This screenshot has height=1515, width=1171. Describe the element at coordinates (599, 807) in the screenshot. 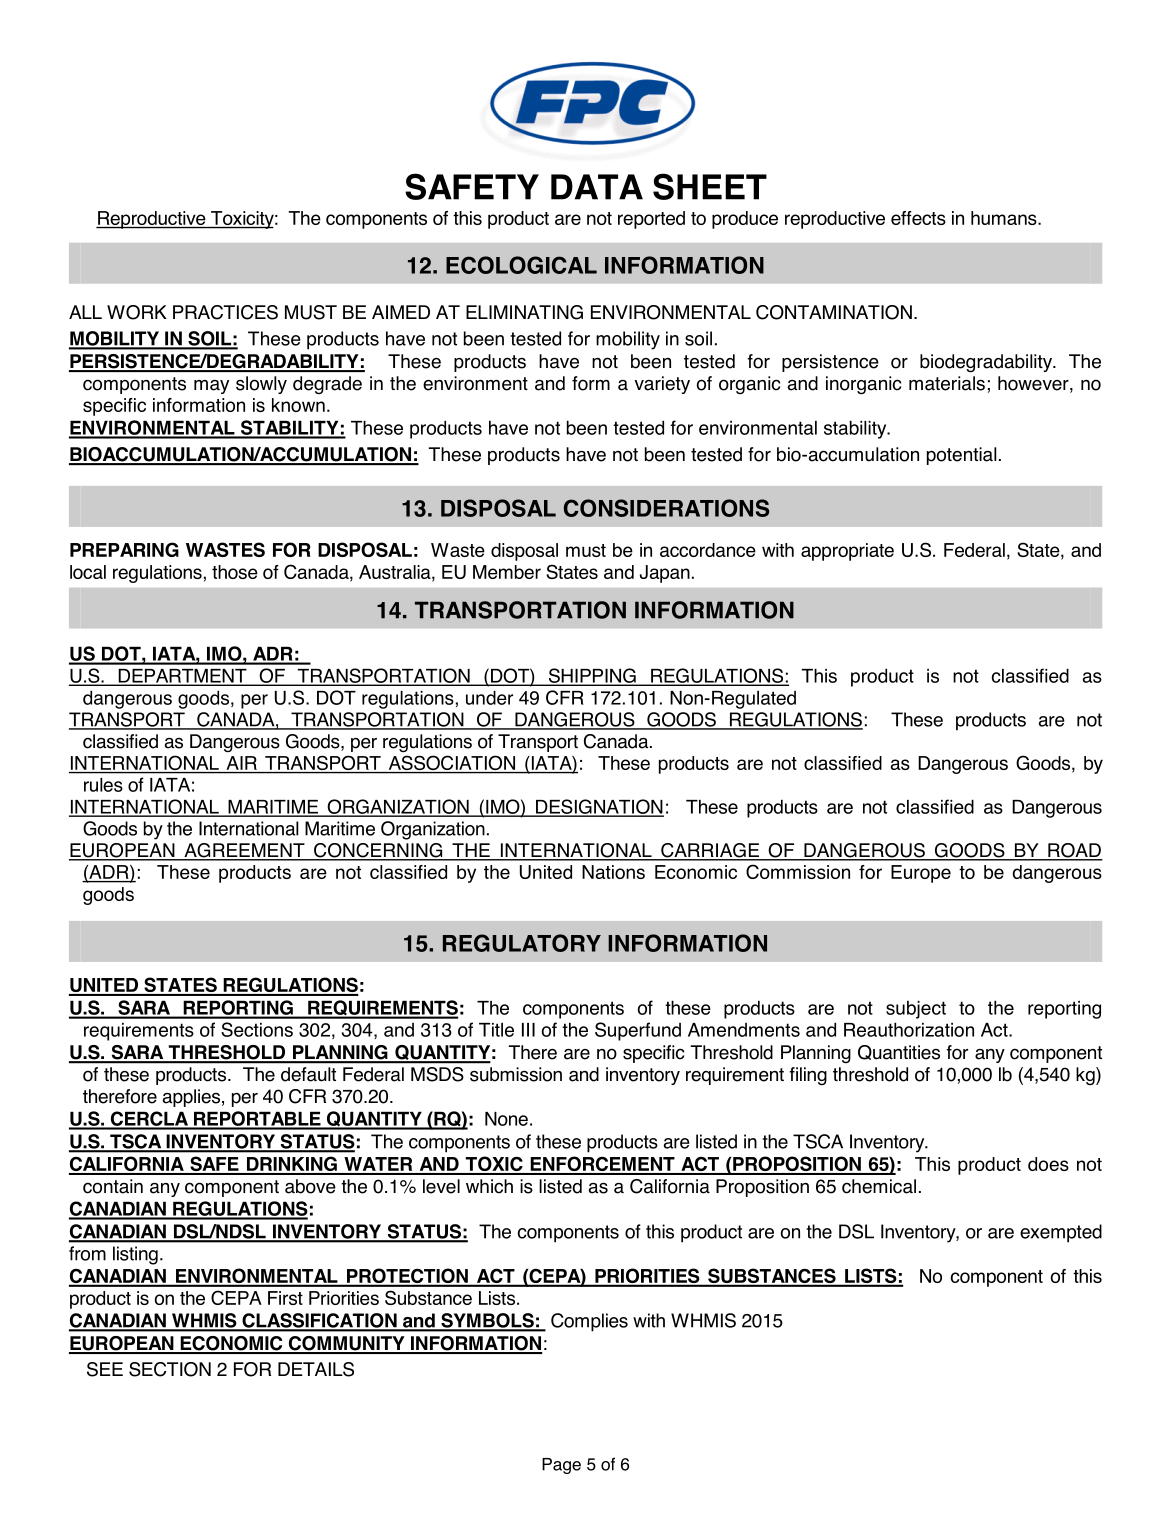

I see `DESIGNATION` at that location.
